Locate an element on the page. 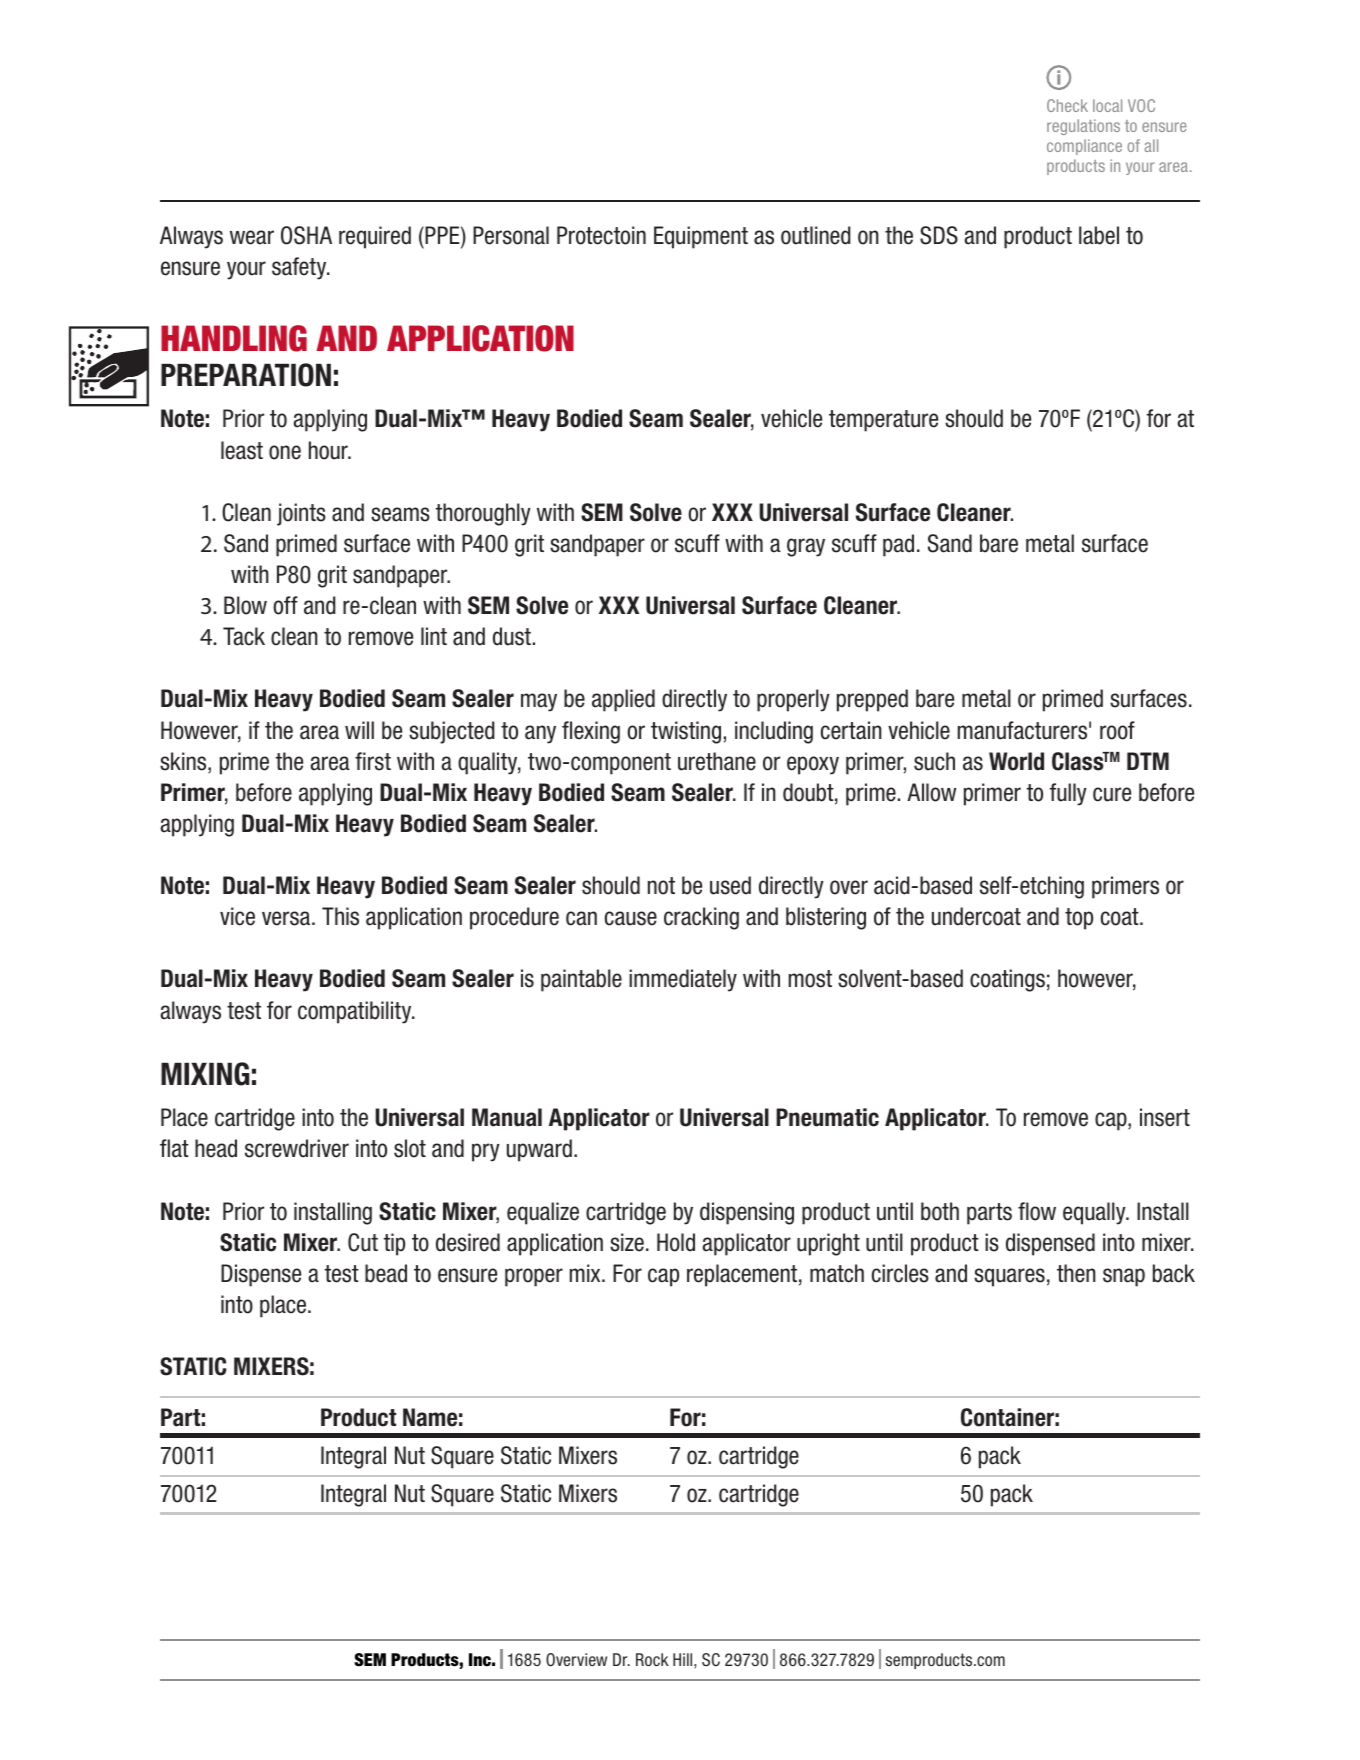 The height and width of the page is (1760, 1360). Rock is located at coordinates (652, 1659).
